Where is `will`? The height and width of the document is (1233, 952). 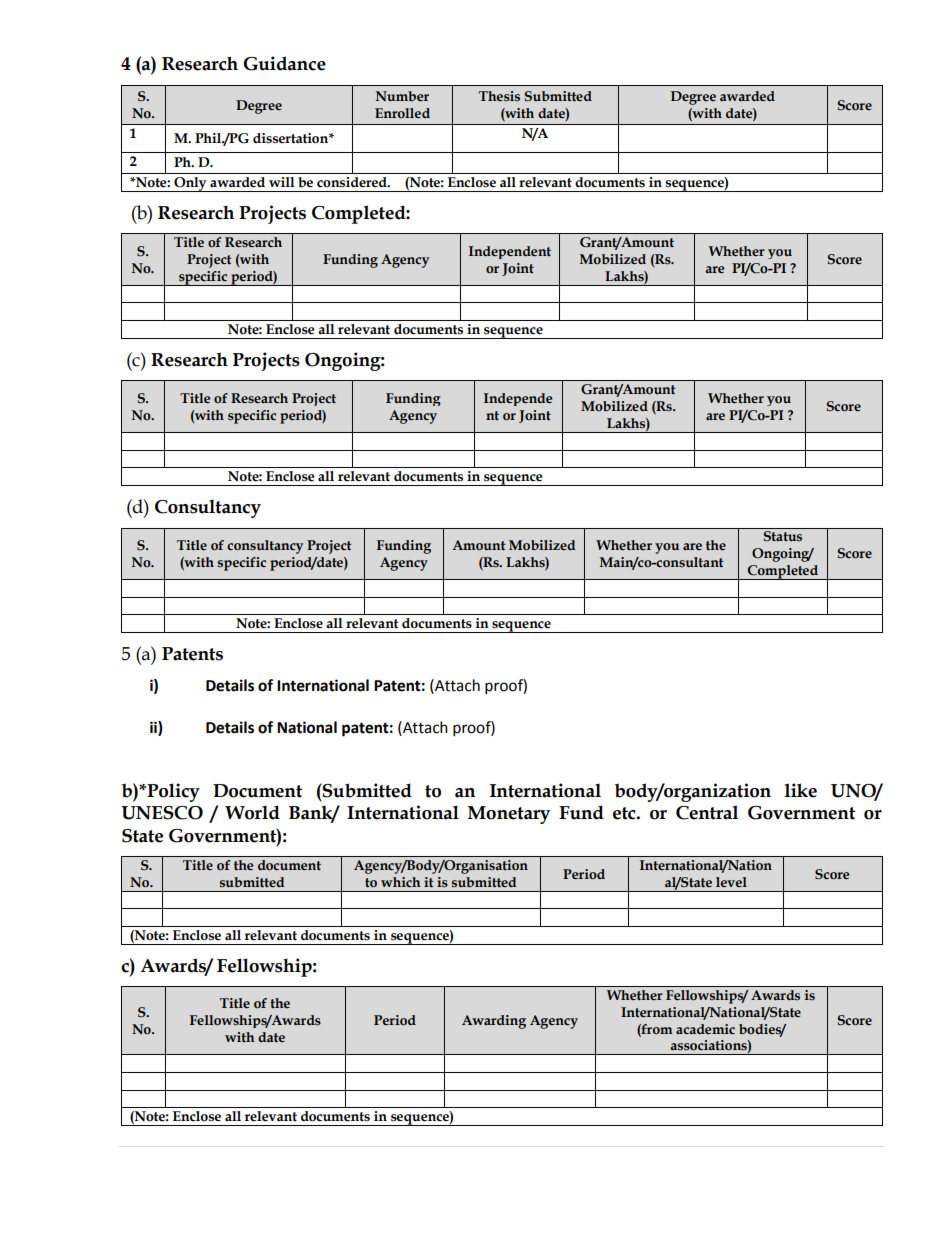
will is located at coordinates (282, 182).
